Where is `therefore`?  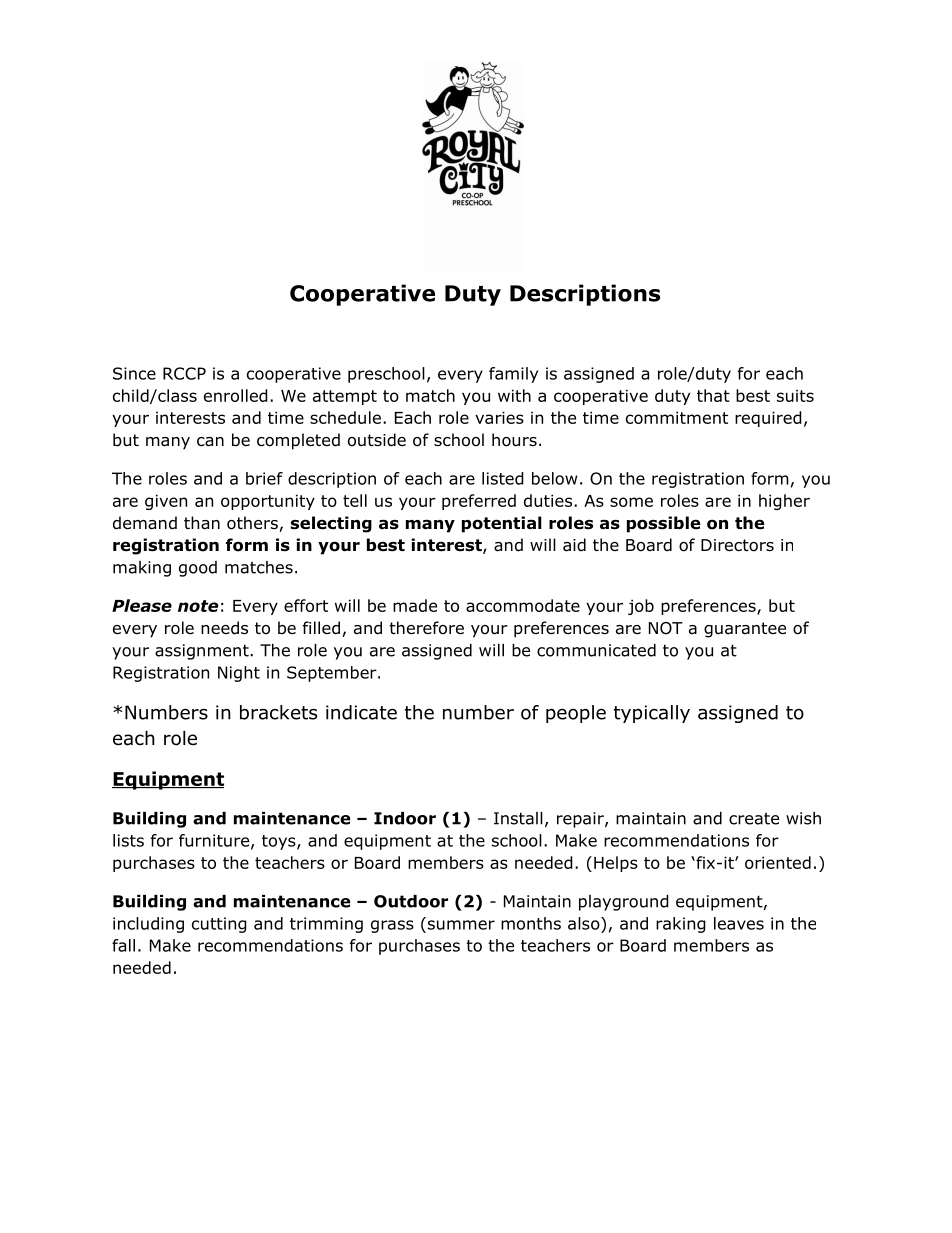
therefore is located at coordinates (426, 628).
